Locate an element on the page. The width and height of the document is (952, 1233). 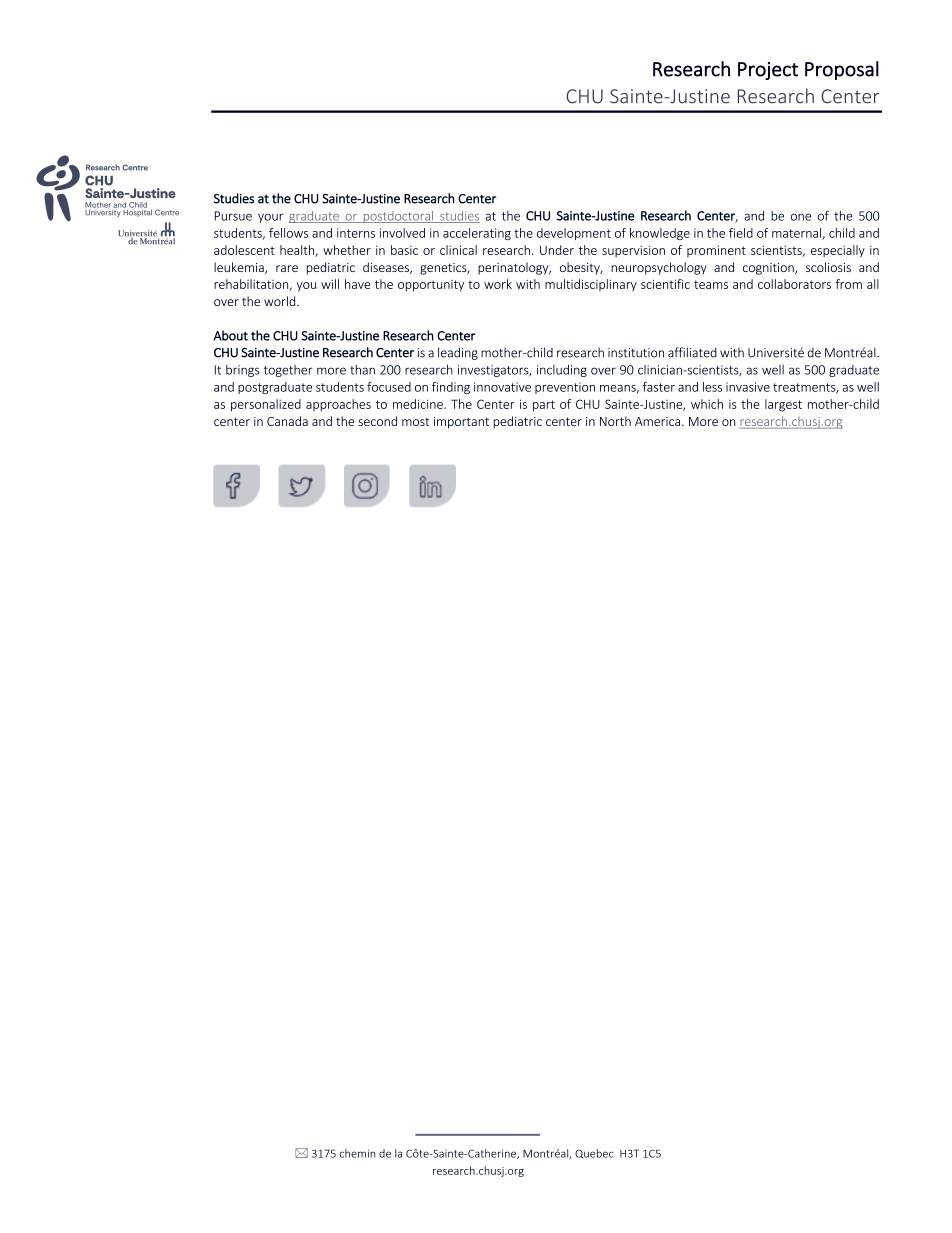
your is located at coordinates (270, 218).
